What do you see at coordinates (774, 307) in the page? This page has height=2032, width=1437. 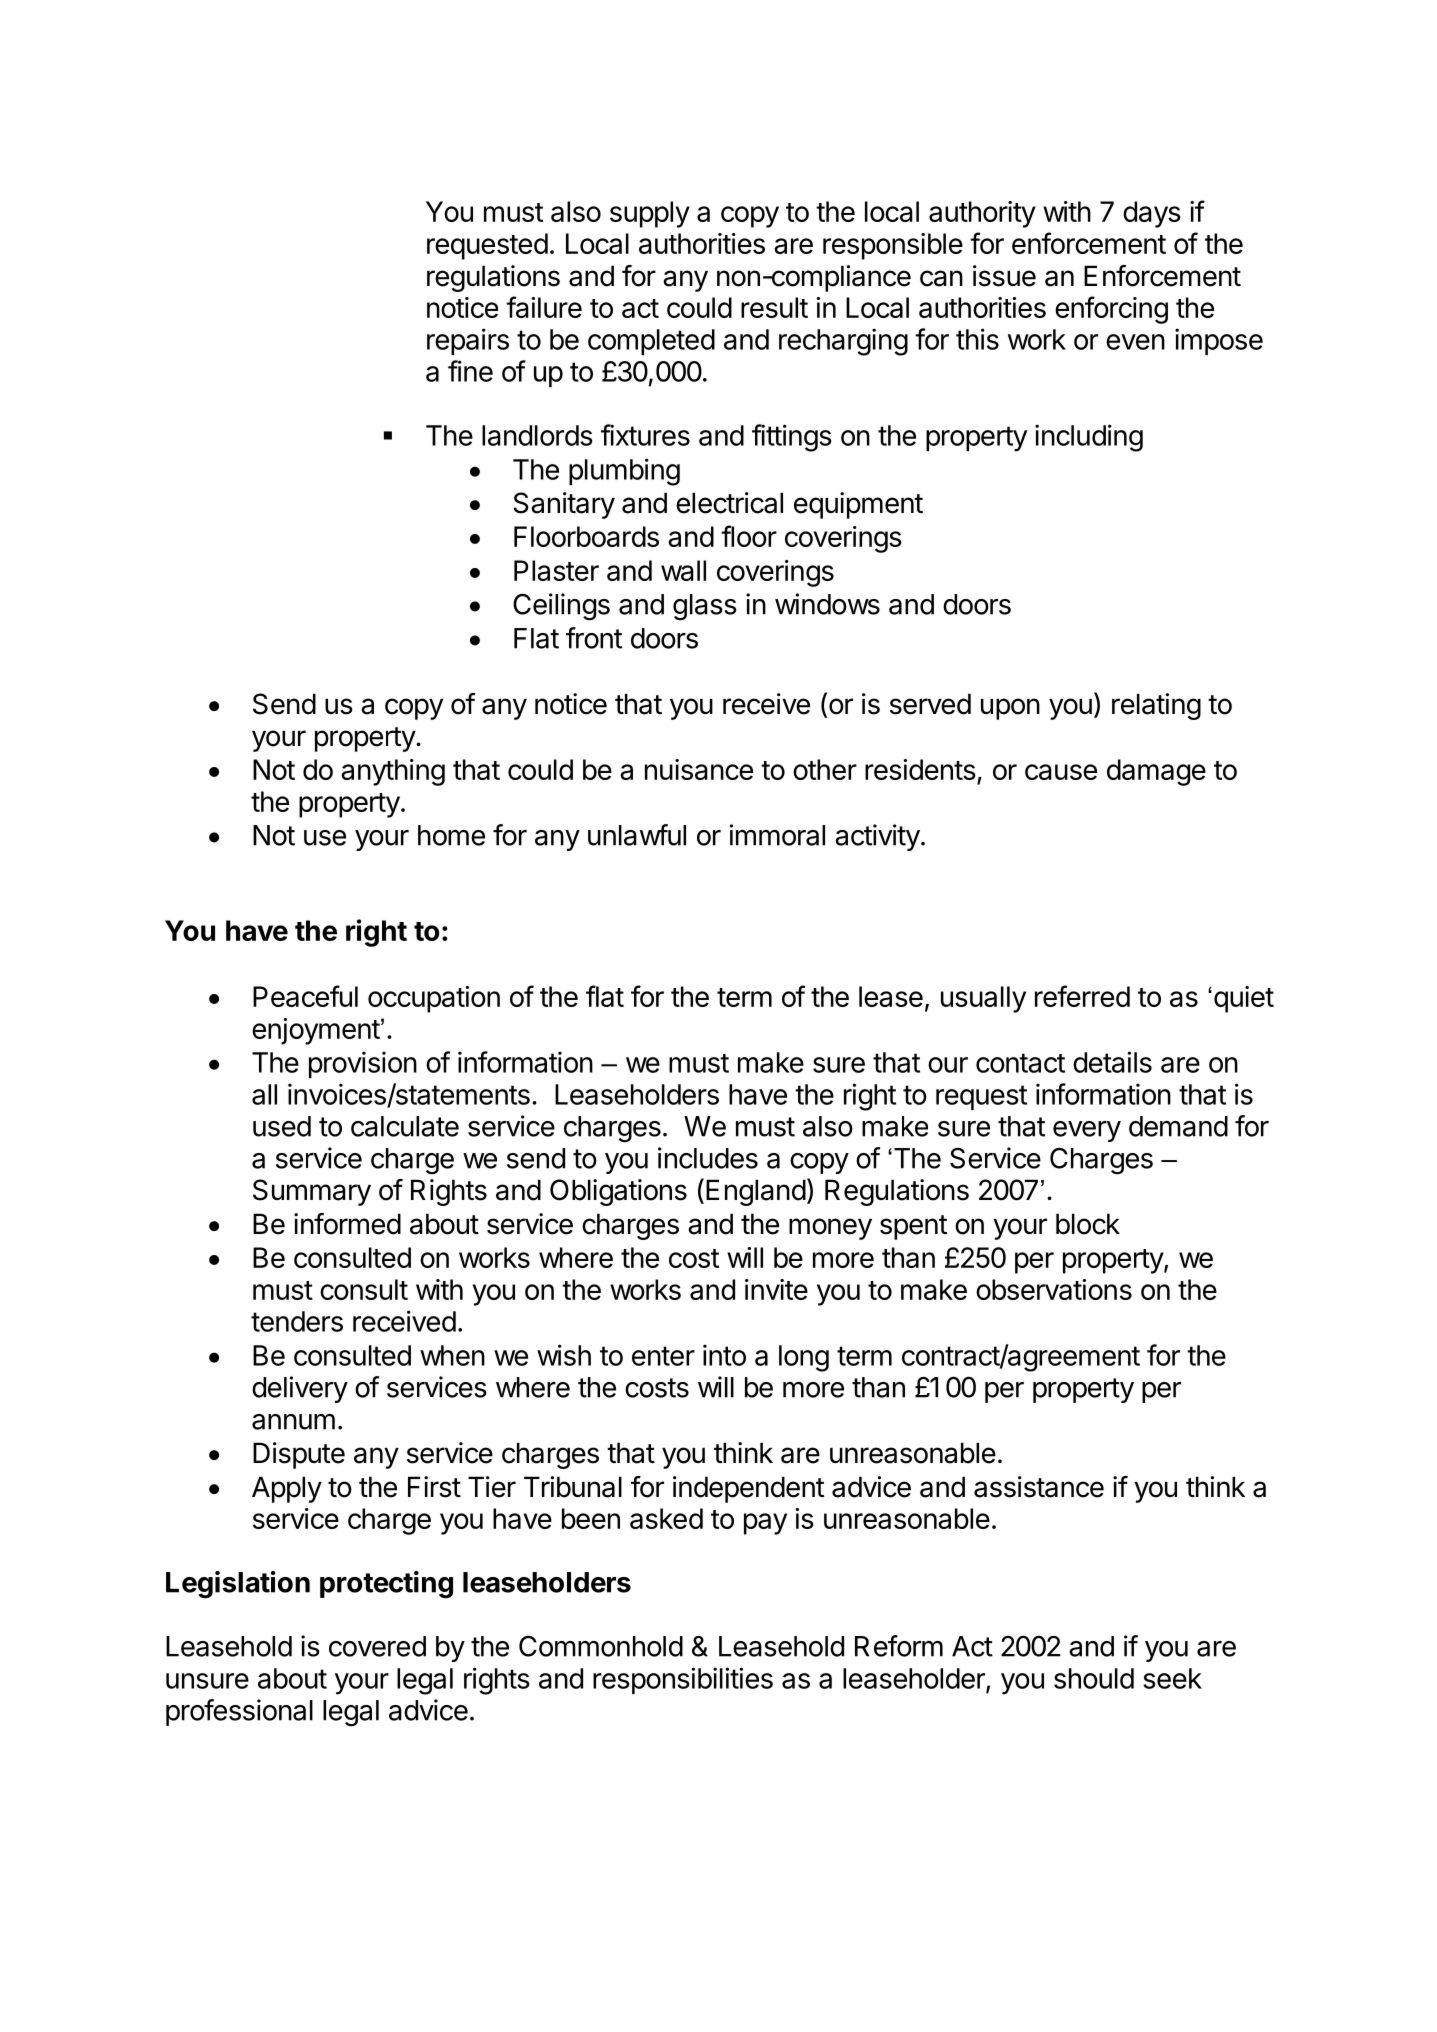 I see `result` at bounding box center [774, 307].
